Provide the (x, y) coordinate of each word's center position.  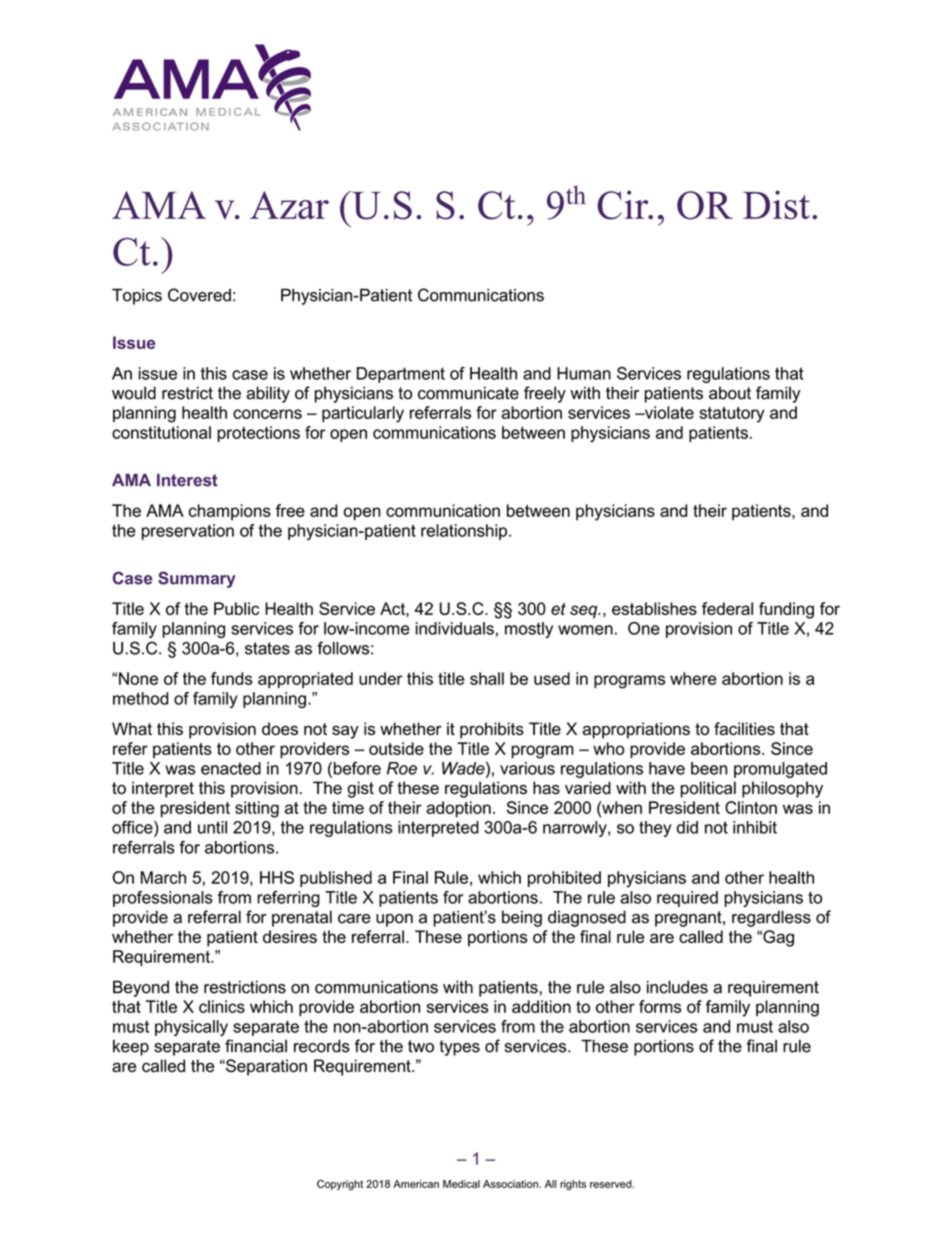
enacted (231, 768)
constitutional (161, 432)
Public (236, 608)
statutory (732, 415)
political (708, 789)
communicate (468, 393)
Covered (199, 295)
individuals (455, 628)
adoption (458, 809)
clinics (222, 1006)
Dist (776, 205)
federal (727, 608)
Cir (624, 205)
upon (394, 920)
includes (677, 987)
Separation (265, 1067)
